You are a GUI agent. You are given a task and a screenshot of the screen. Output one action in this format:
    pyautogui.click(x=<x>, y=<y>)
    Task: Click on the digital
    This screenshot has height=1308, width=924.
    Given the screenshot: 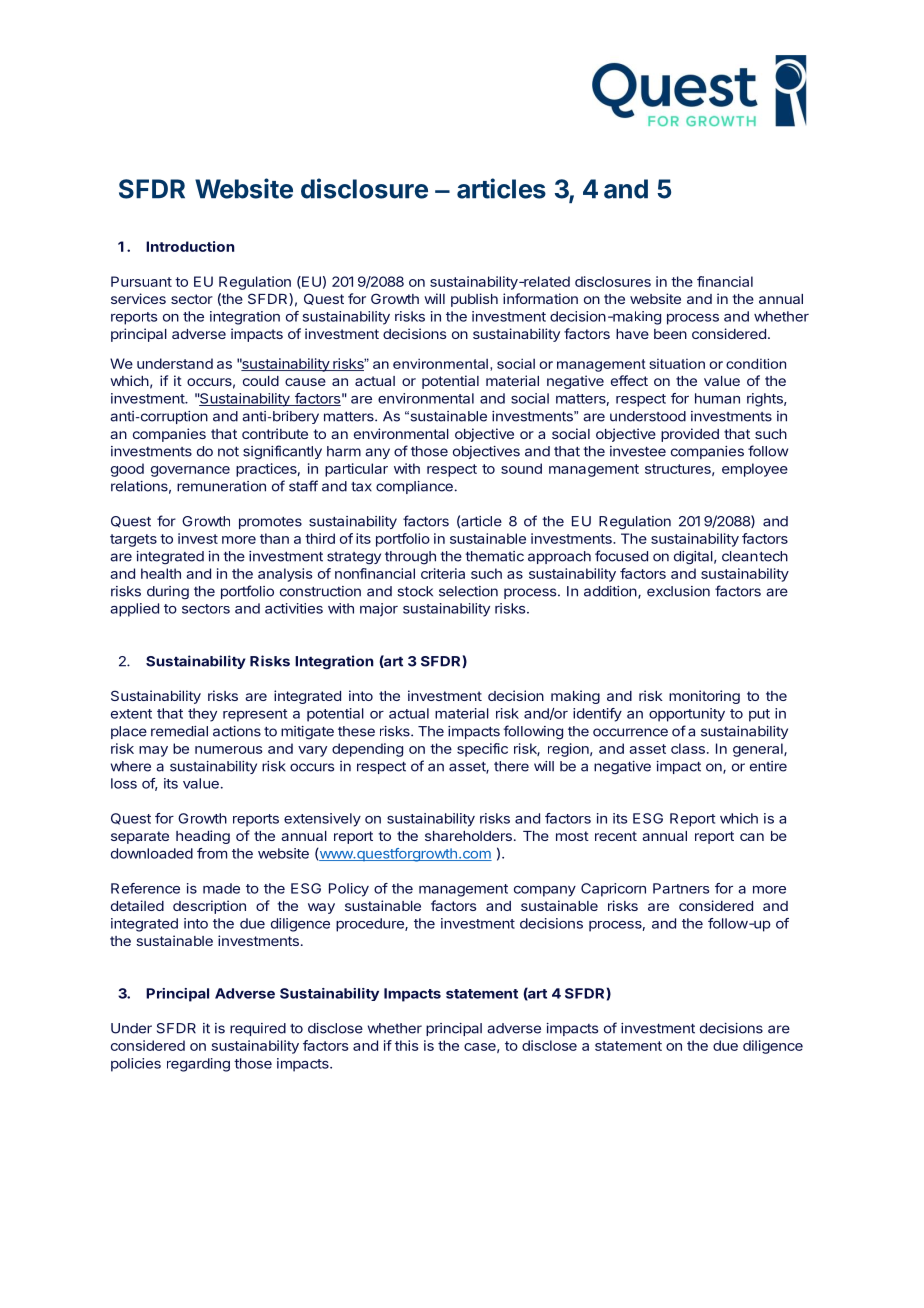 What is the action you would take?
    pyautogui.click(x=693, y=558)
